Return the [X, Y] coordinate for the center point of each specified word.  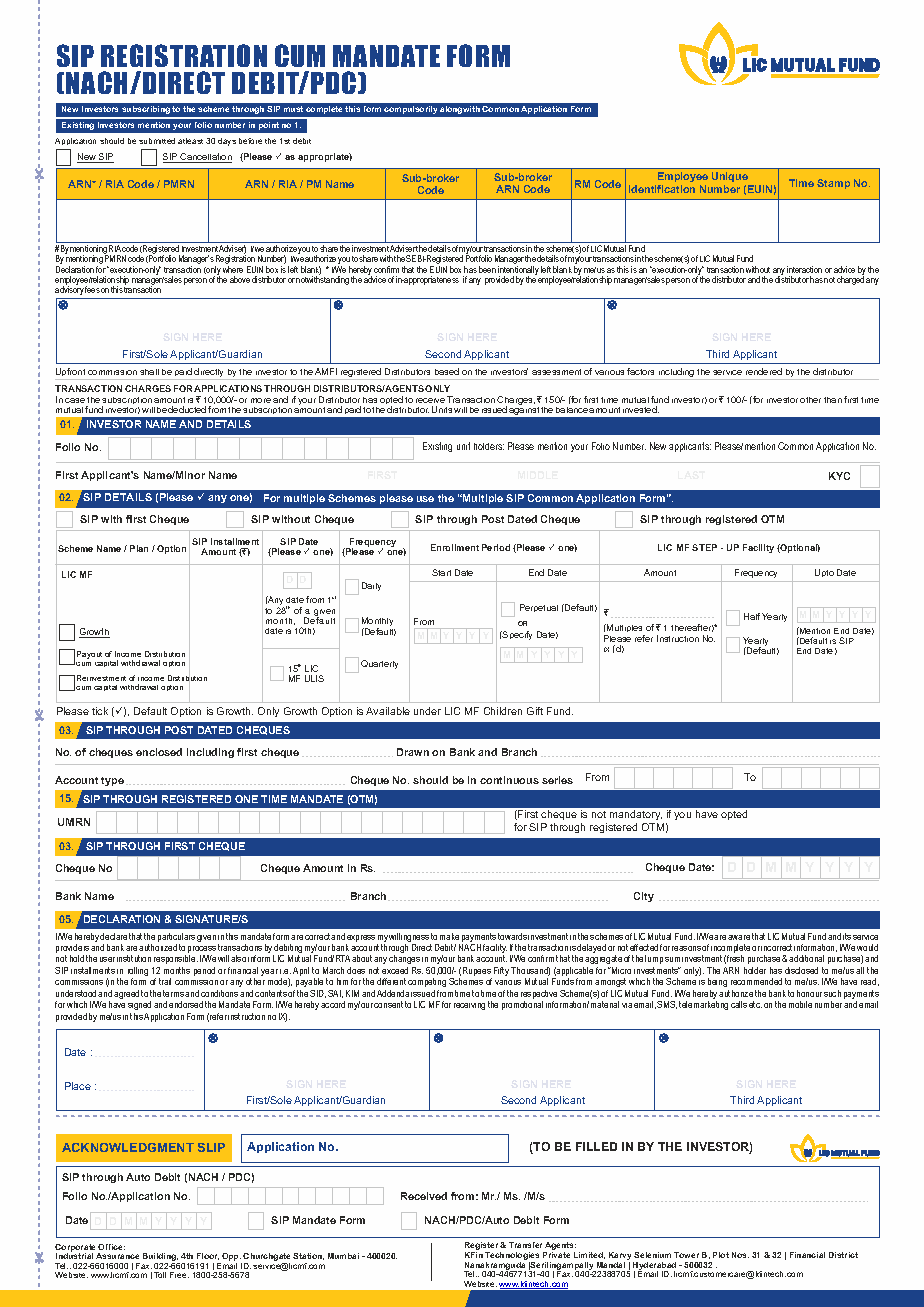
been [487, 269]
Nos [740, 1255]
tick [100, 711]
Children [503, 711]
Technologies [512, 1257]
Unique [730, 177]
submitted [157, 141]
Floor [208, 1256]
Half [752, 616]
